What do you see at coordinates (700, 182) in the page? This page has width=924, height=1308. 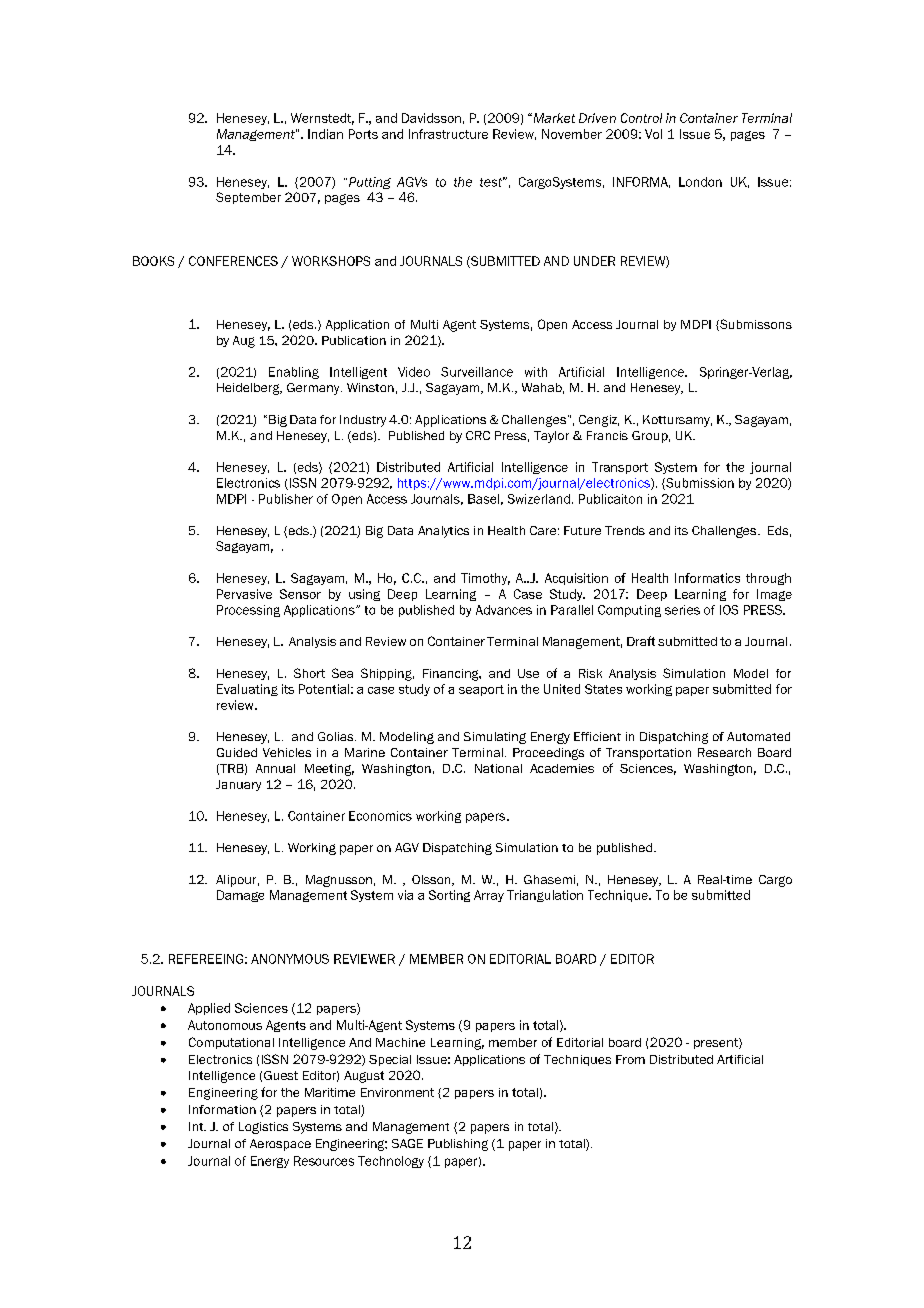 I see `London` at bounding box center [700, 182].
